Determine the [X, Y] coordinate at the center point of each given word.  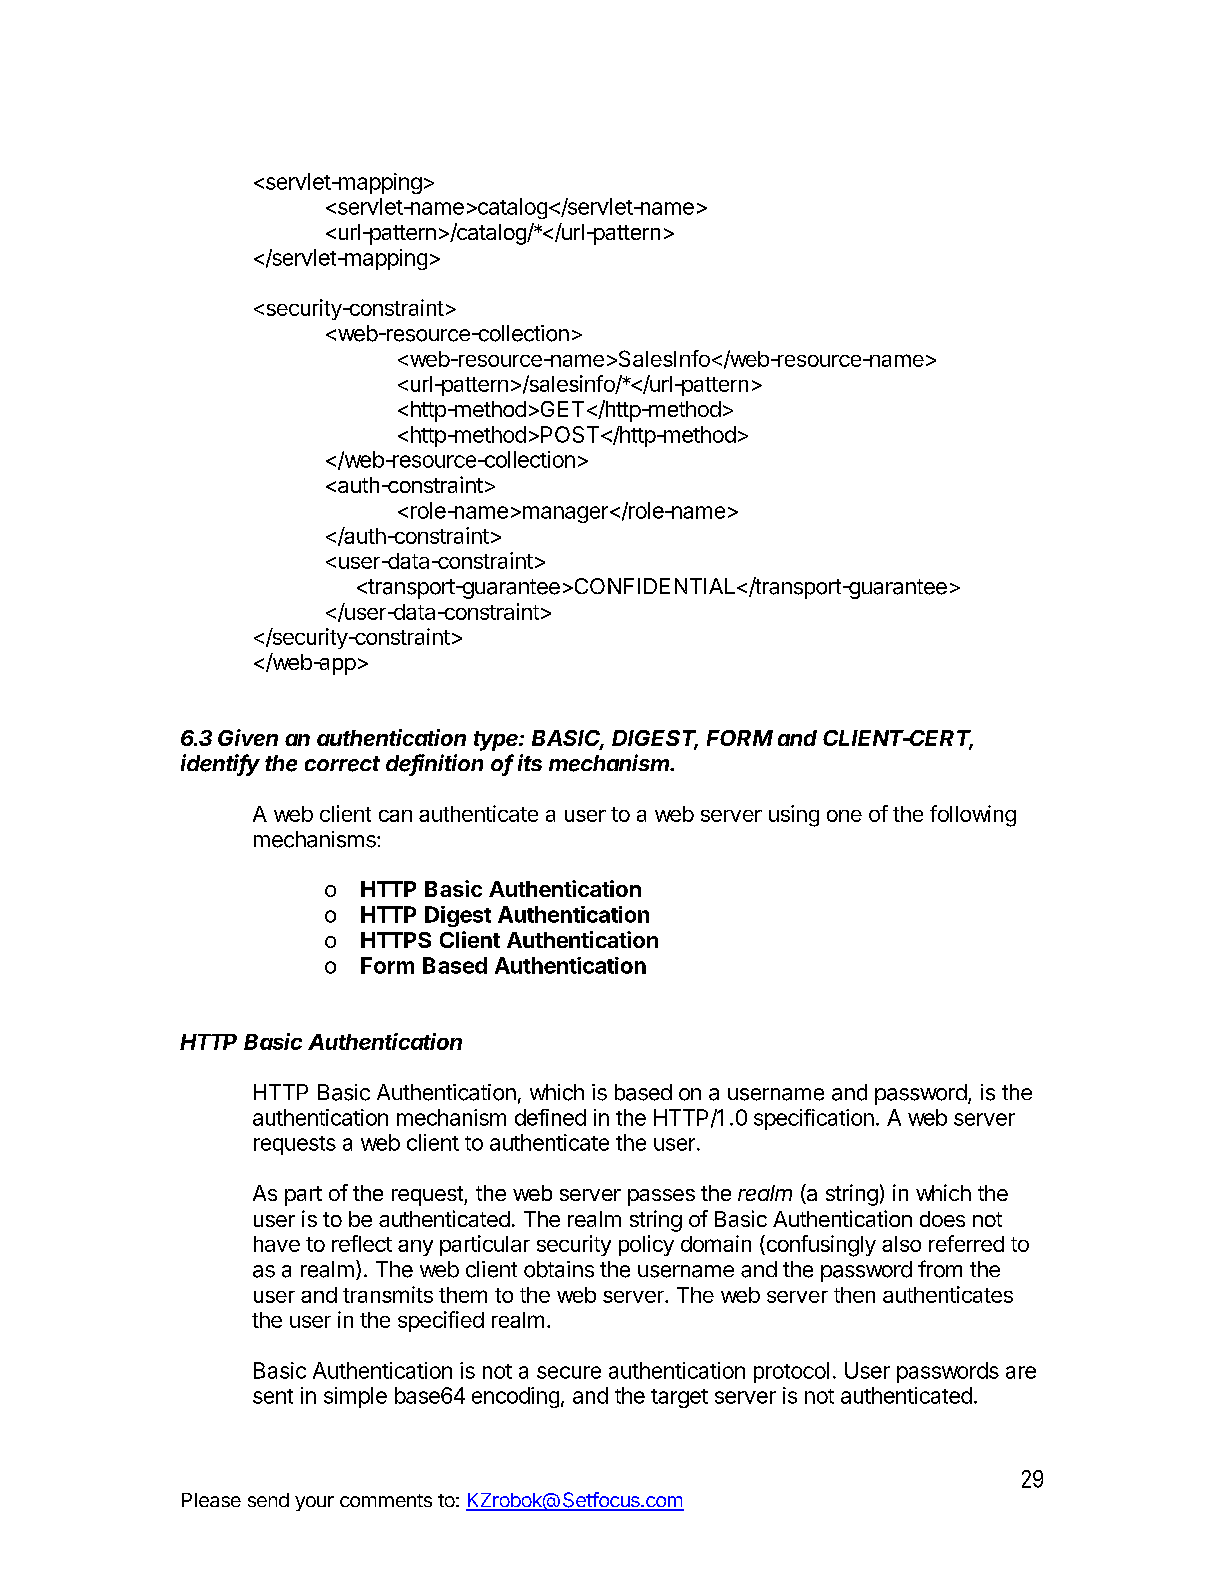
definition [434, 764]
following [973, 816]
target [679, 1398]
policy [646, 1245]
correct [342, 764]
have [277, 1244]
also [901, 1244]
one [844, 816]
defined [550, 1117]
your [314, 1503]
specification [814, 1119]
